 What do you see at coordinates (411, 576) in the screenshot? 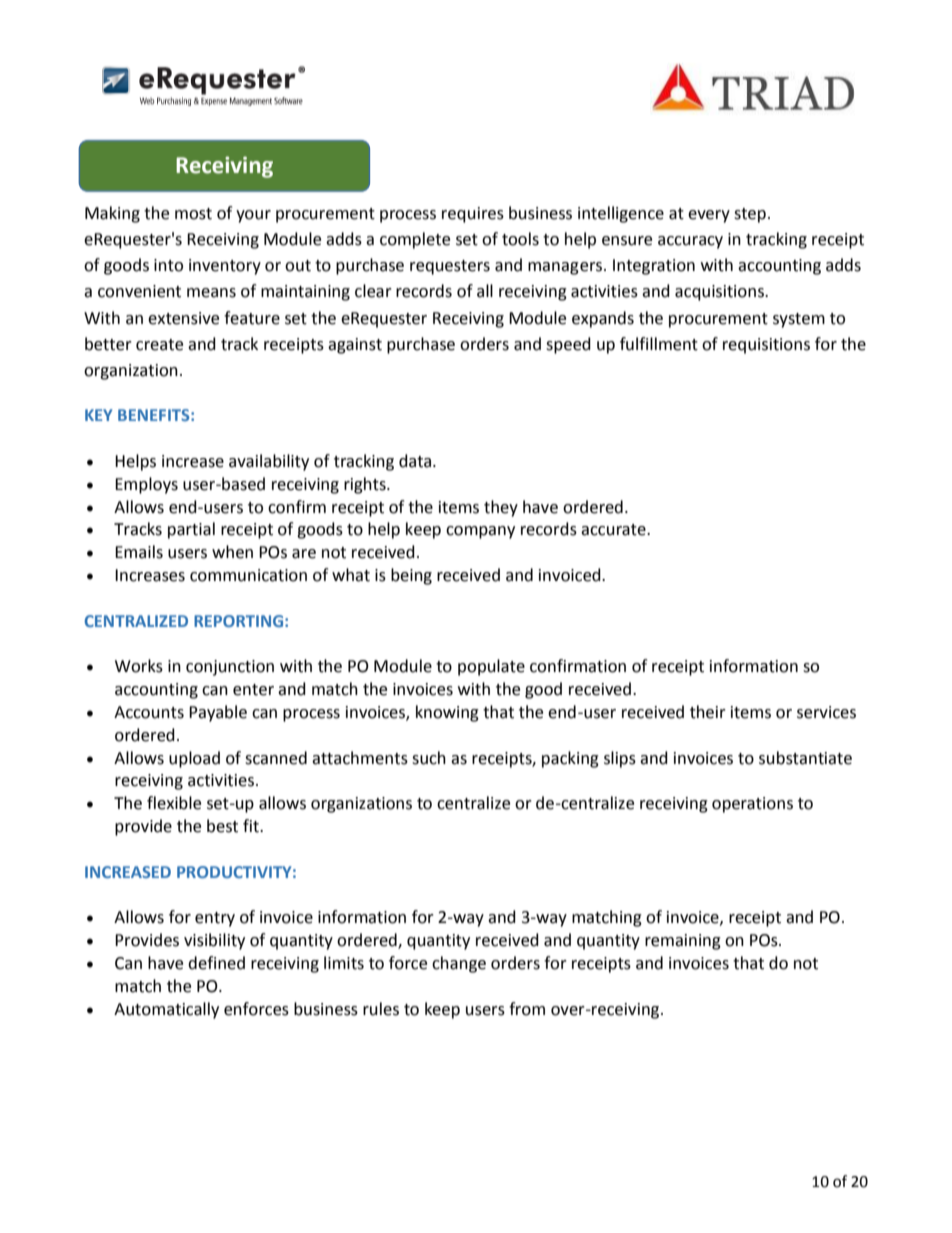
I see `being` at bounding box center [411, 576].
